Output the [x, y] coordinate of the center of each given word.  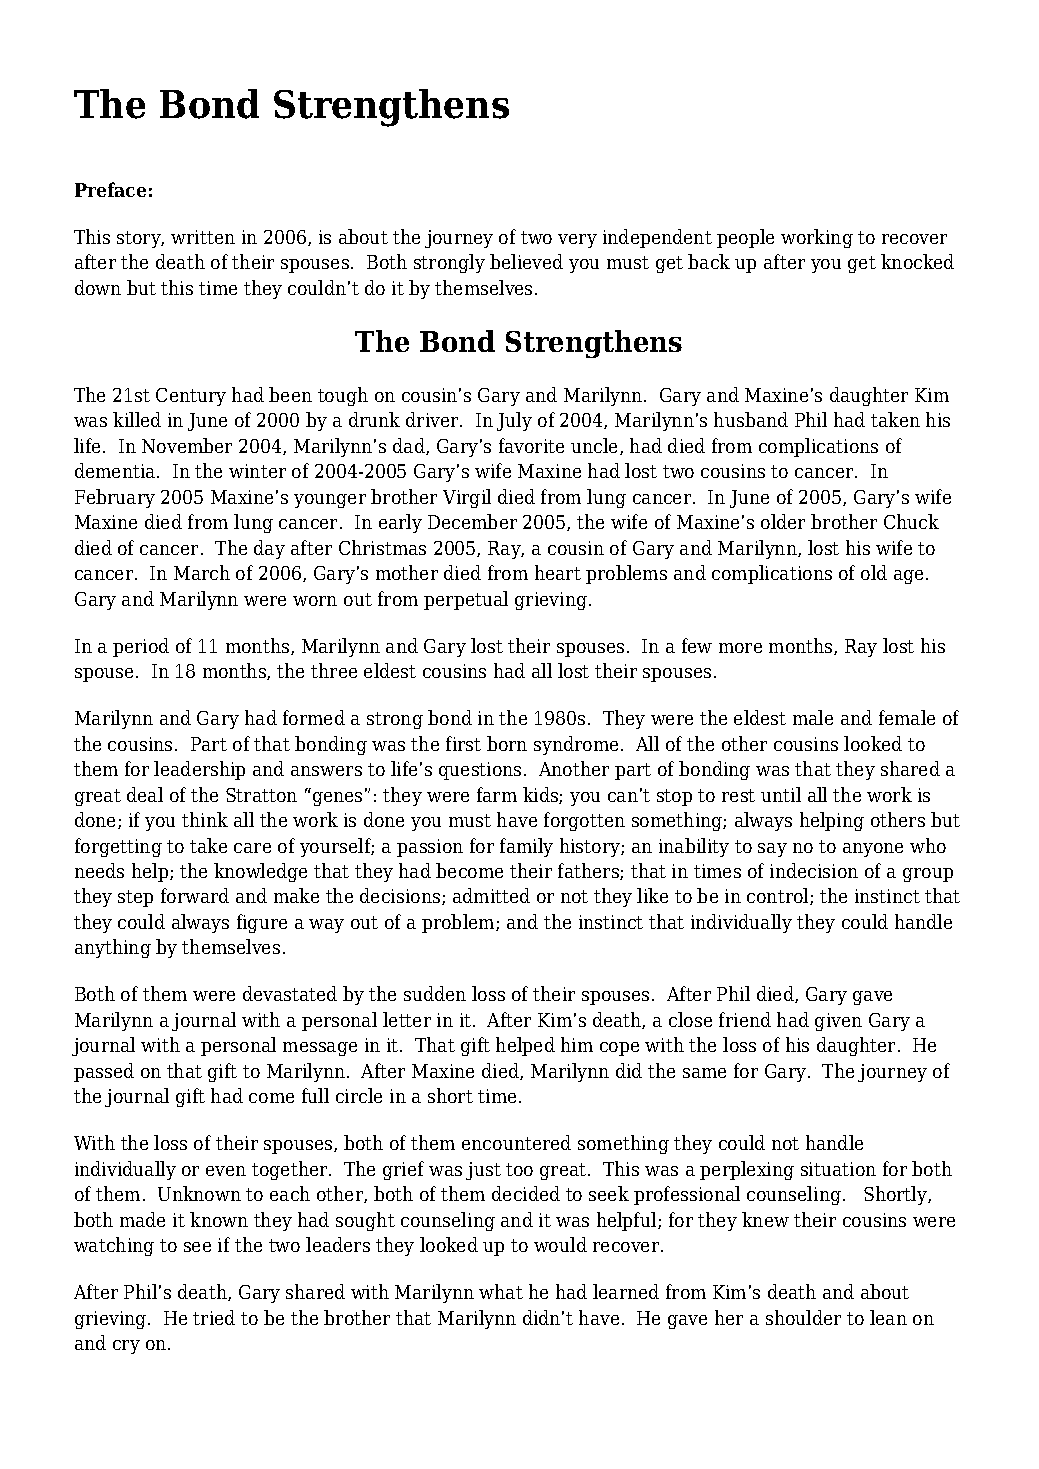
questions [480, 771]
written [203, 237]
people [745, 238]
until [781, 794]
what [501, 1291]
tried [214, 1317]
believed [526, 261]
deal [145, 794]
